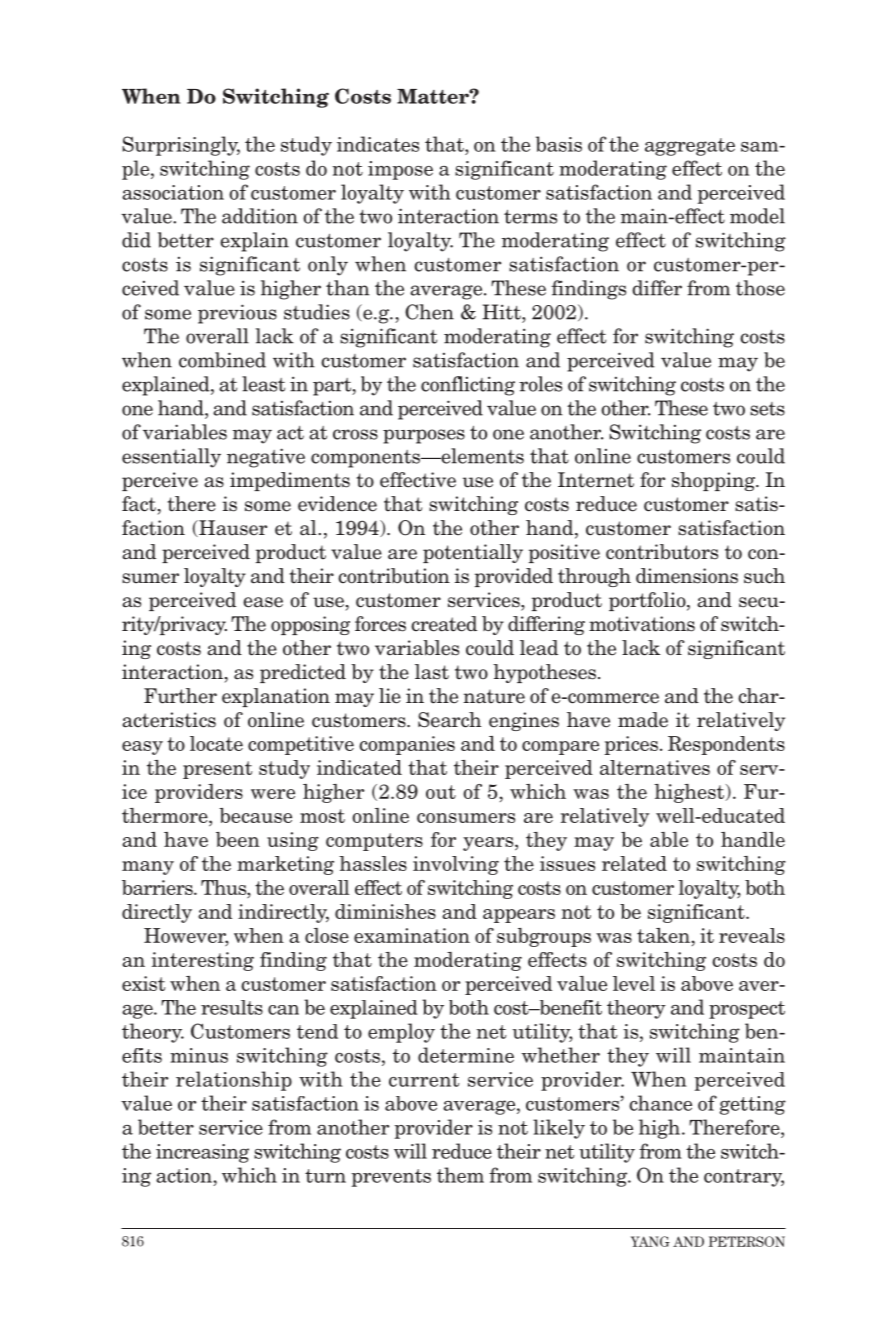  What do you see at coordinates (432, 672) in the image?
I see `last` at bounding box center [432, 672].
